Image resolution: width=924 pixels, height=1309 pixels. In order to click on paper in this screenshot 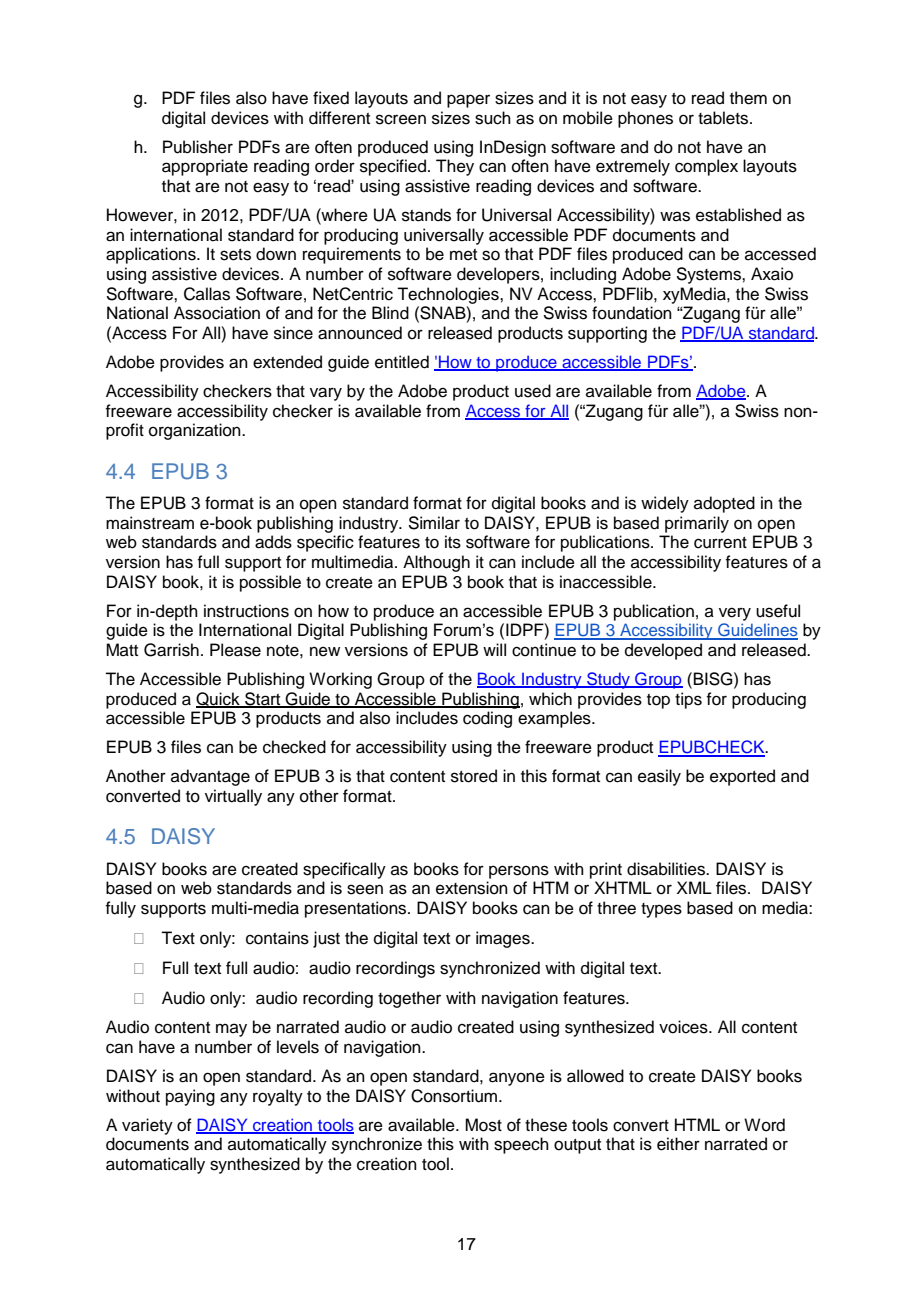, I will do `click(468, 101)`.
